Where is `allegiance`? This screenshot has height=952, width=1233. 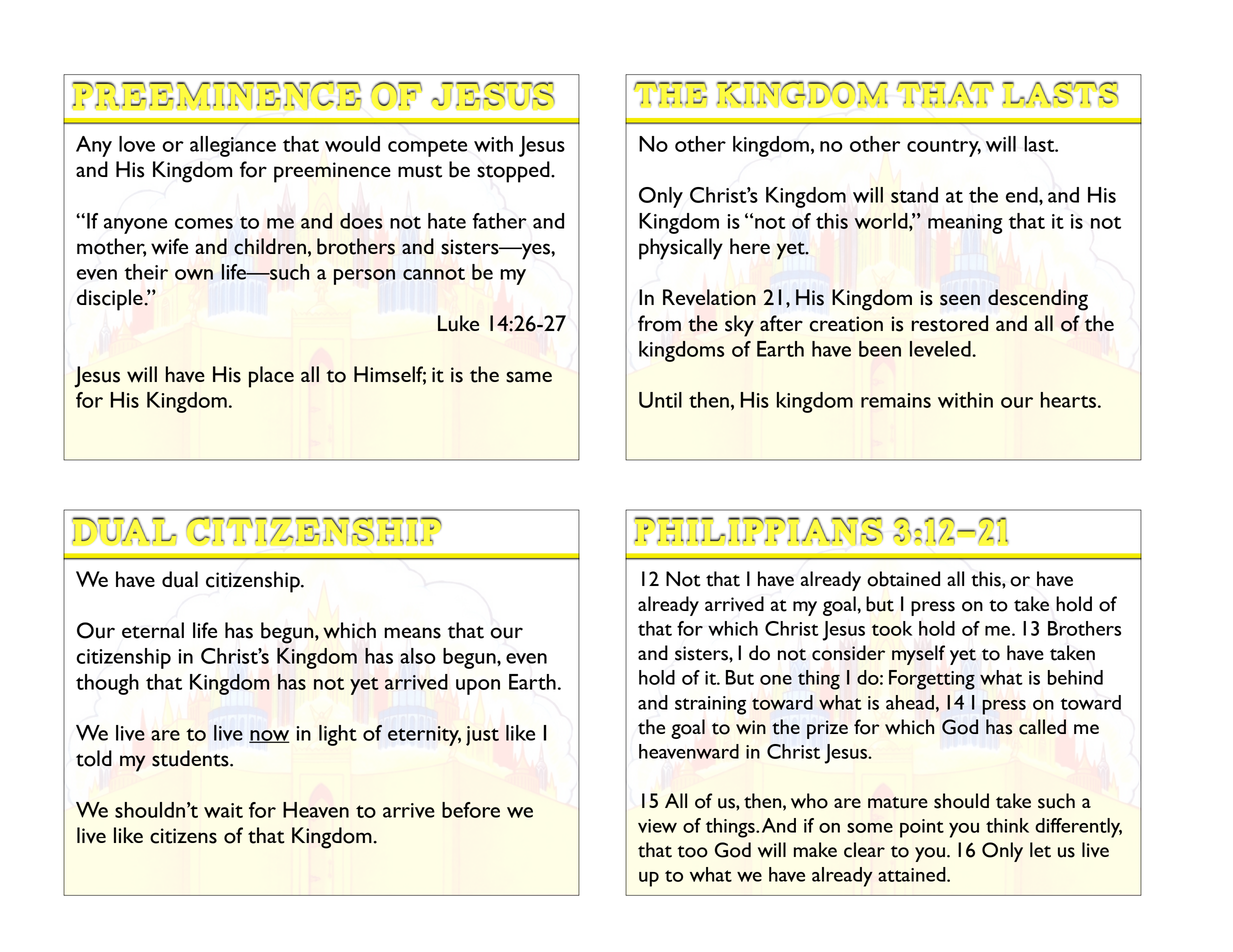
allegiance is located at coordinates (233, 146).
